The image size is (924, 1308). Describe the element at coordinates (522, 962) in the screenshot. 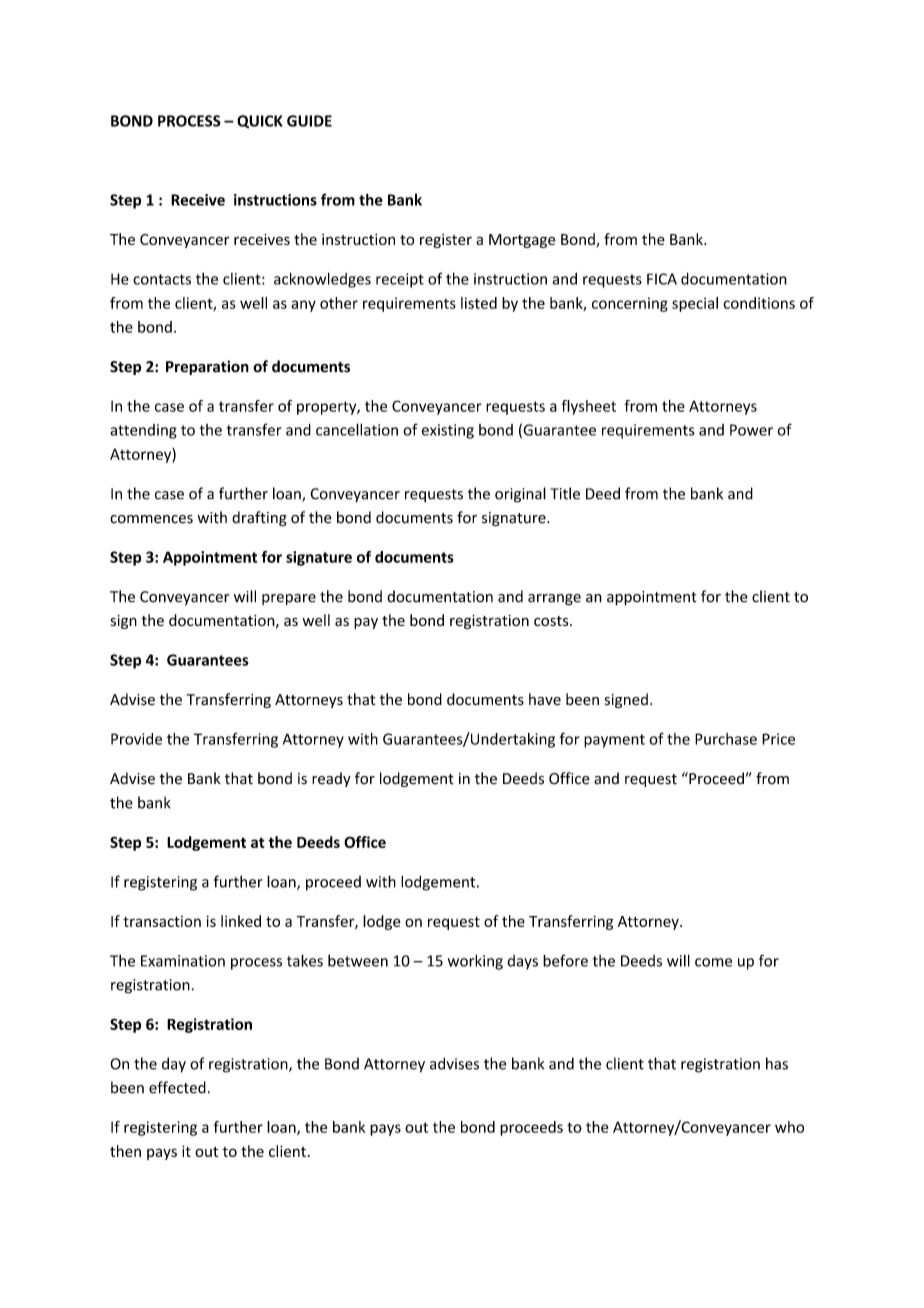

I see `days` at that location.
